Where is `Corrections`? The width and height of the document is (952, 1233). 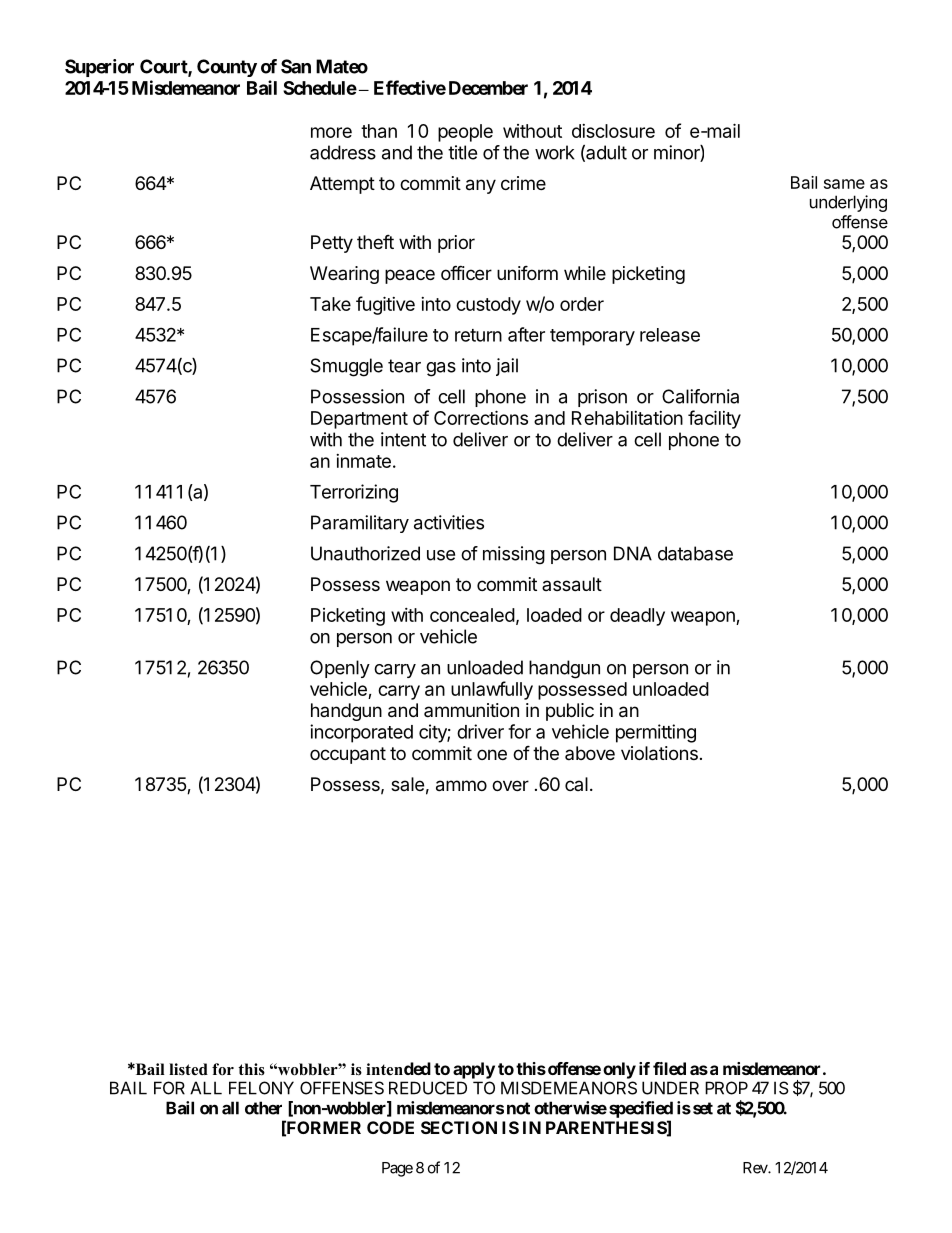
Corrections is located at coordinates (481, 417).
